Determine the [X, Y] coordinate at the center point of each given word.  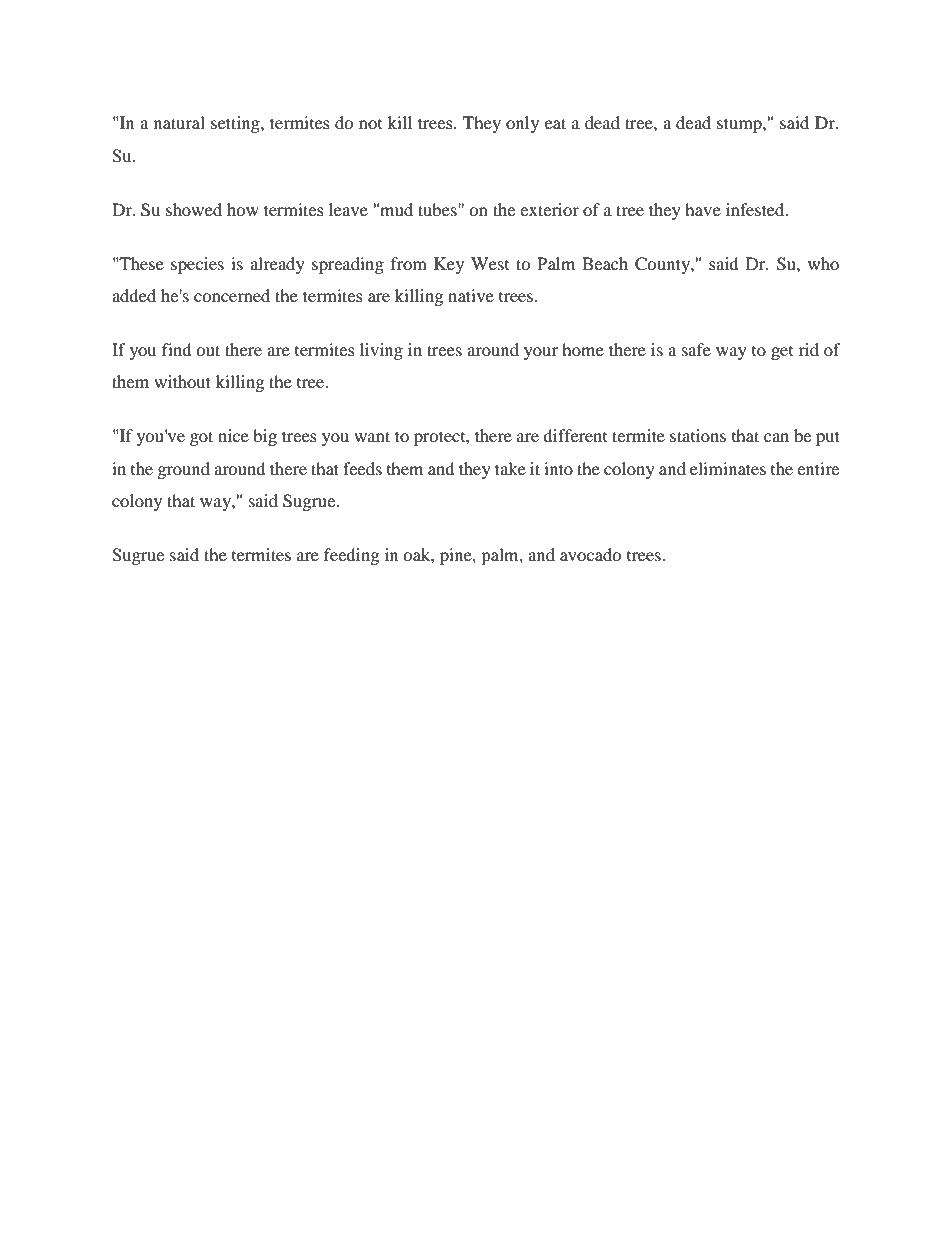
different [575, 435]
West [490, 263]
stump [740, 125]
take [510, 468]
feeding [351, 556]
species [197, 265]
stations [698, 435]
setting [236, 124]
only [522, 124]
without [182, 381]
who [823, 263]
